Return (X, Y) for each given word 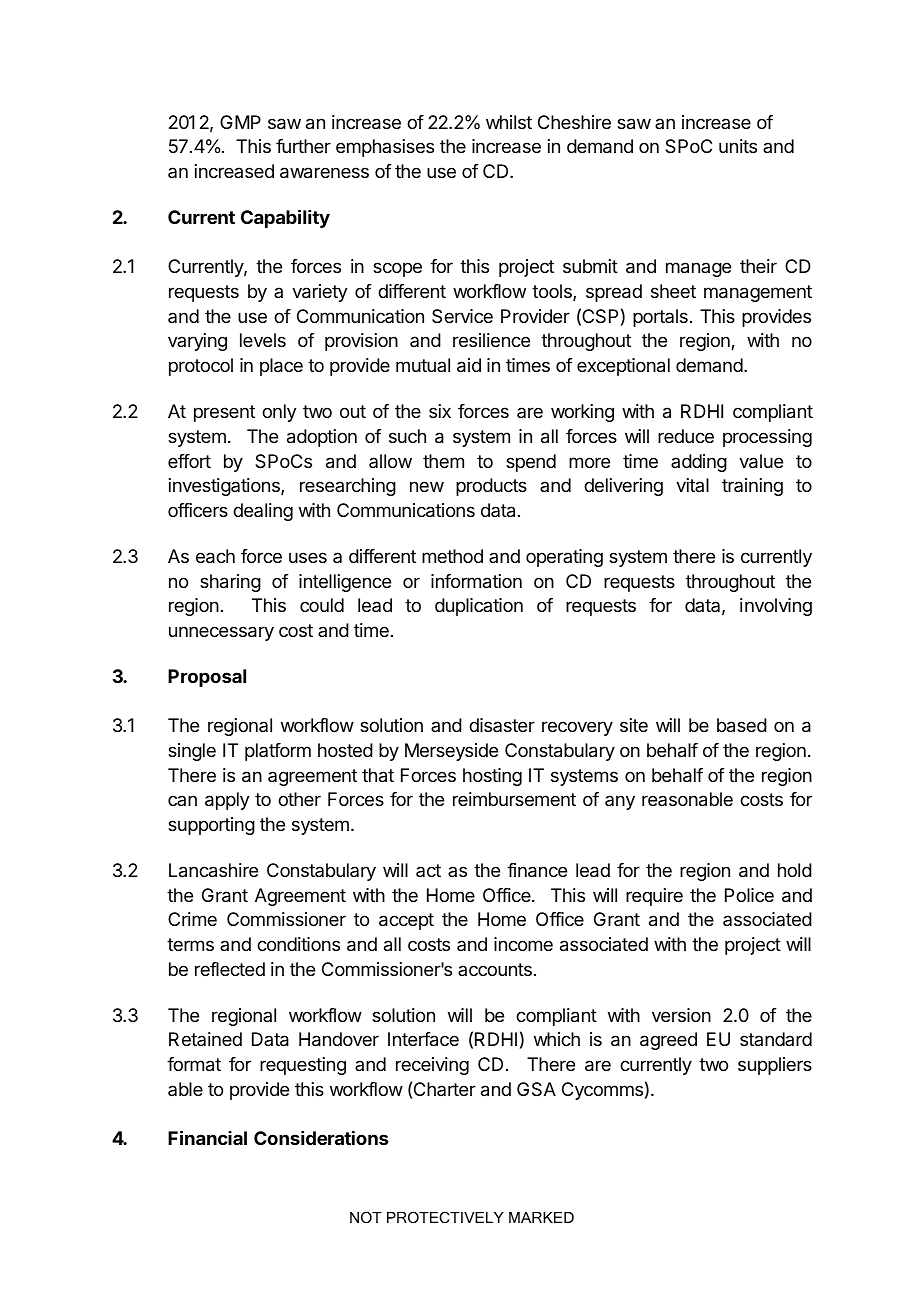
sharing (230, 583)
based (742, 725)
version (681, 1015)
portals (660, 318)
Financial (207, 1137)
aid (469, 365)
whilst (509, 122)
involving (776, 607)
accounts (495, 969)
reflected (230, 969)
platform (278, 752)
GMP (240, 122)
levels (263, 340)
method (452, 556)
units (738, 146)
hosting (492, 777)
